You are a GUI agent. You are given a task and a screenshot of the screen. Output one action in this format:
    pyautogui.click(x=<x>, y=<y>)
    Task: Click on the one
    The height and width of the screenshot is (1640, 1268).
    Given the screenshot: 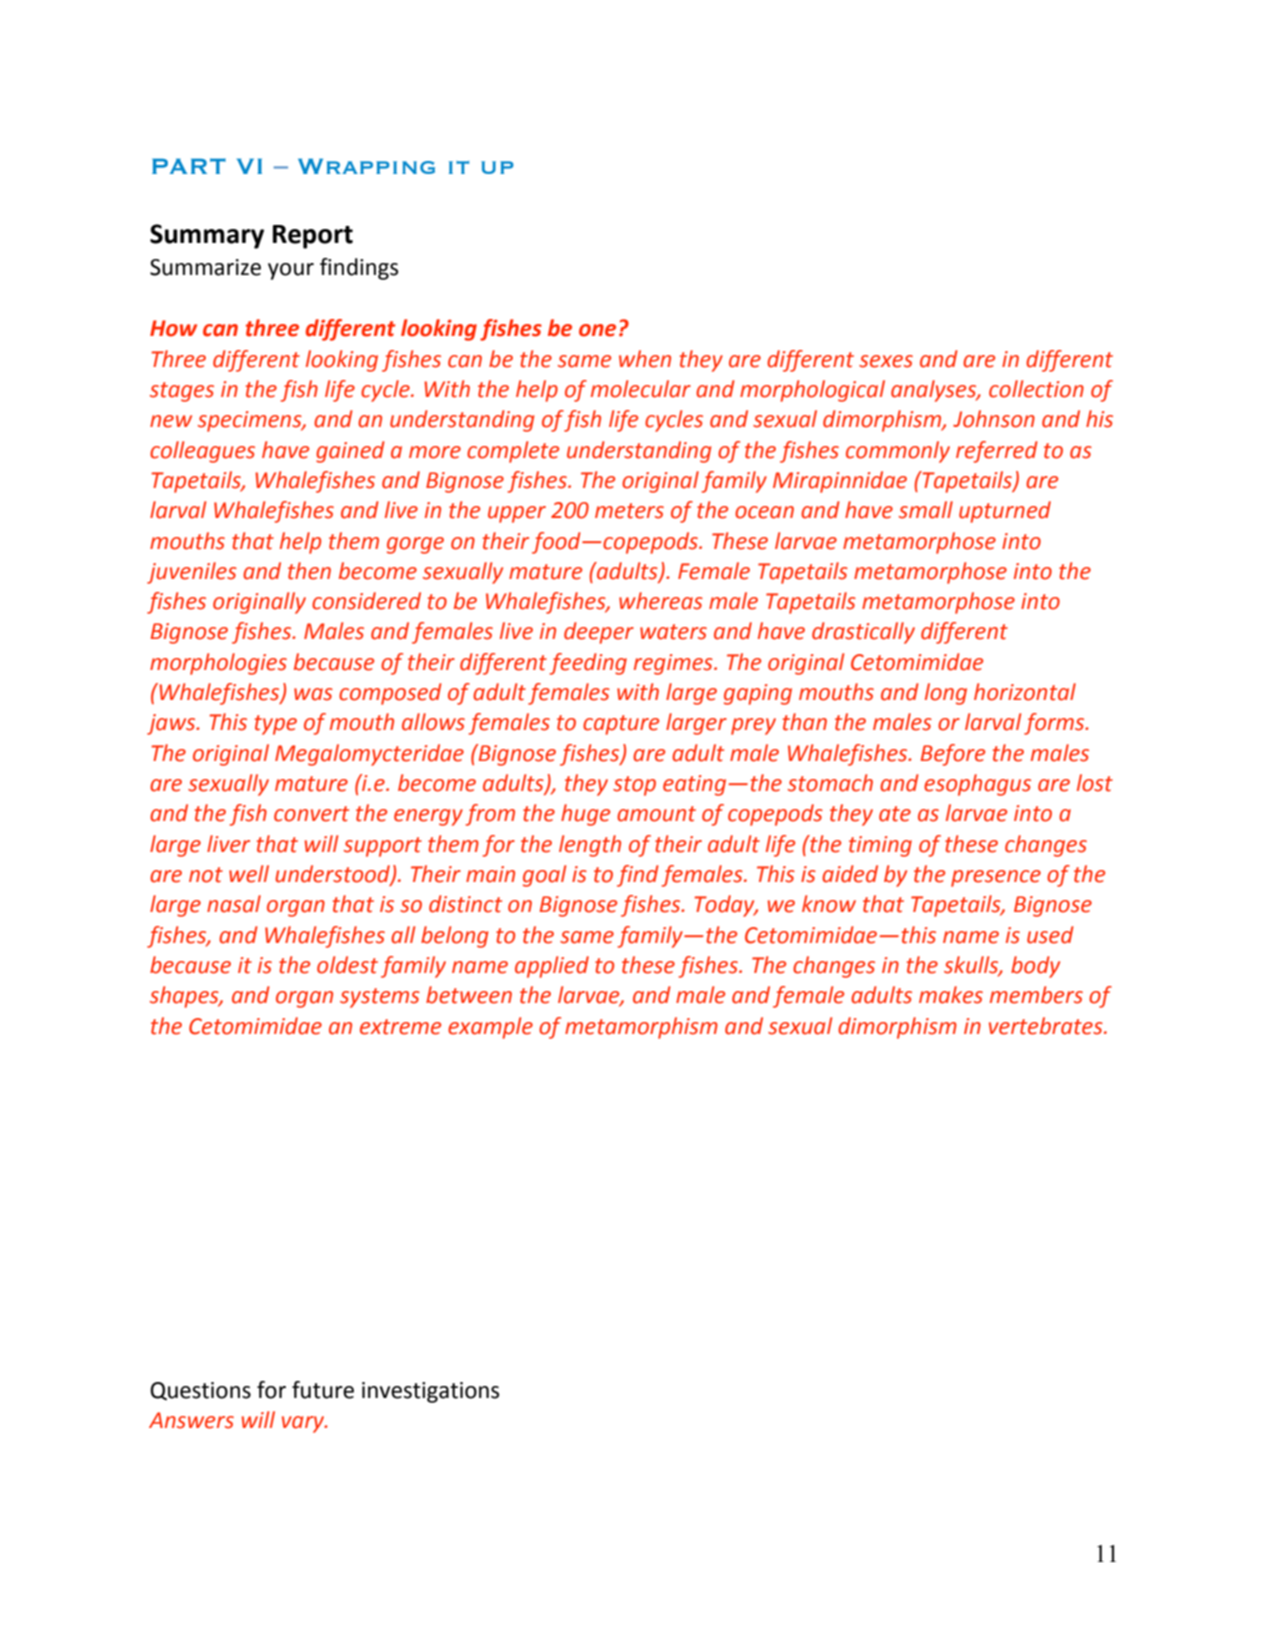 What is the action you would take?
    pyautogui.click(x=597, y=330)
